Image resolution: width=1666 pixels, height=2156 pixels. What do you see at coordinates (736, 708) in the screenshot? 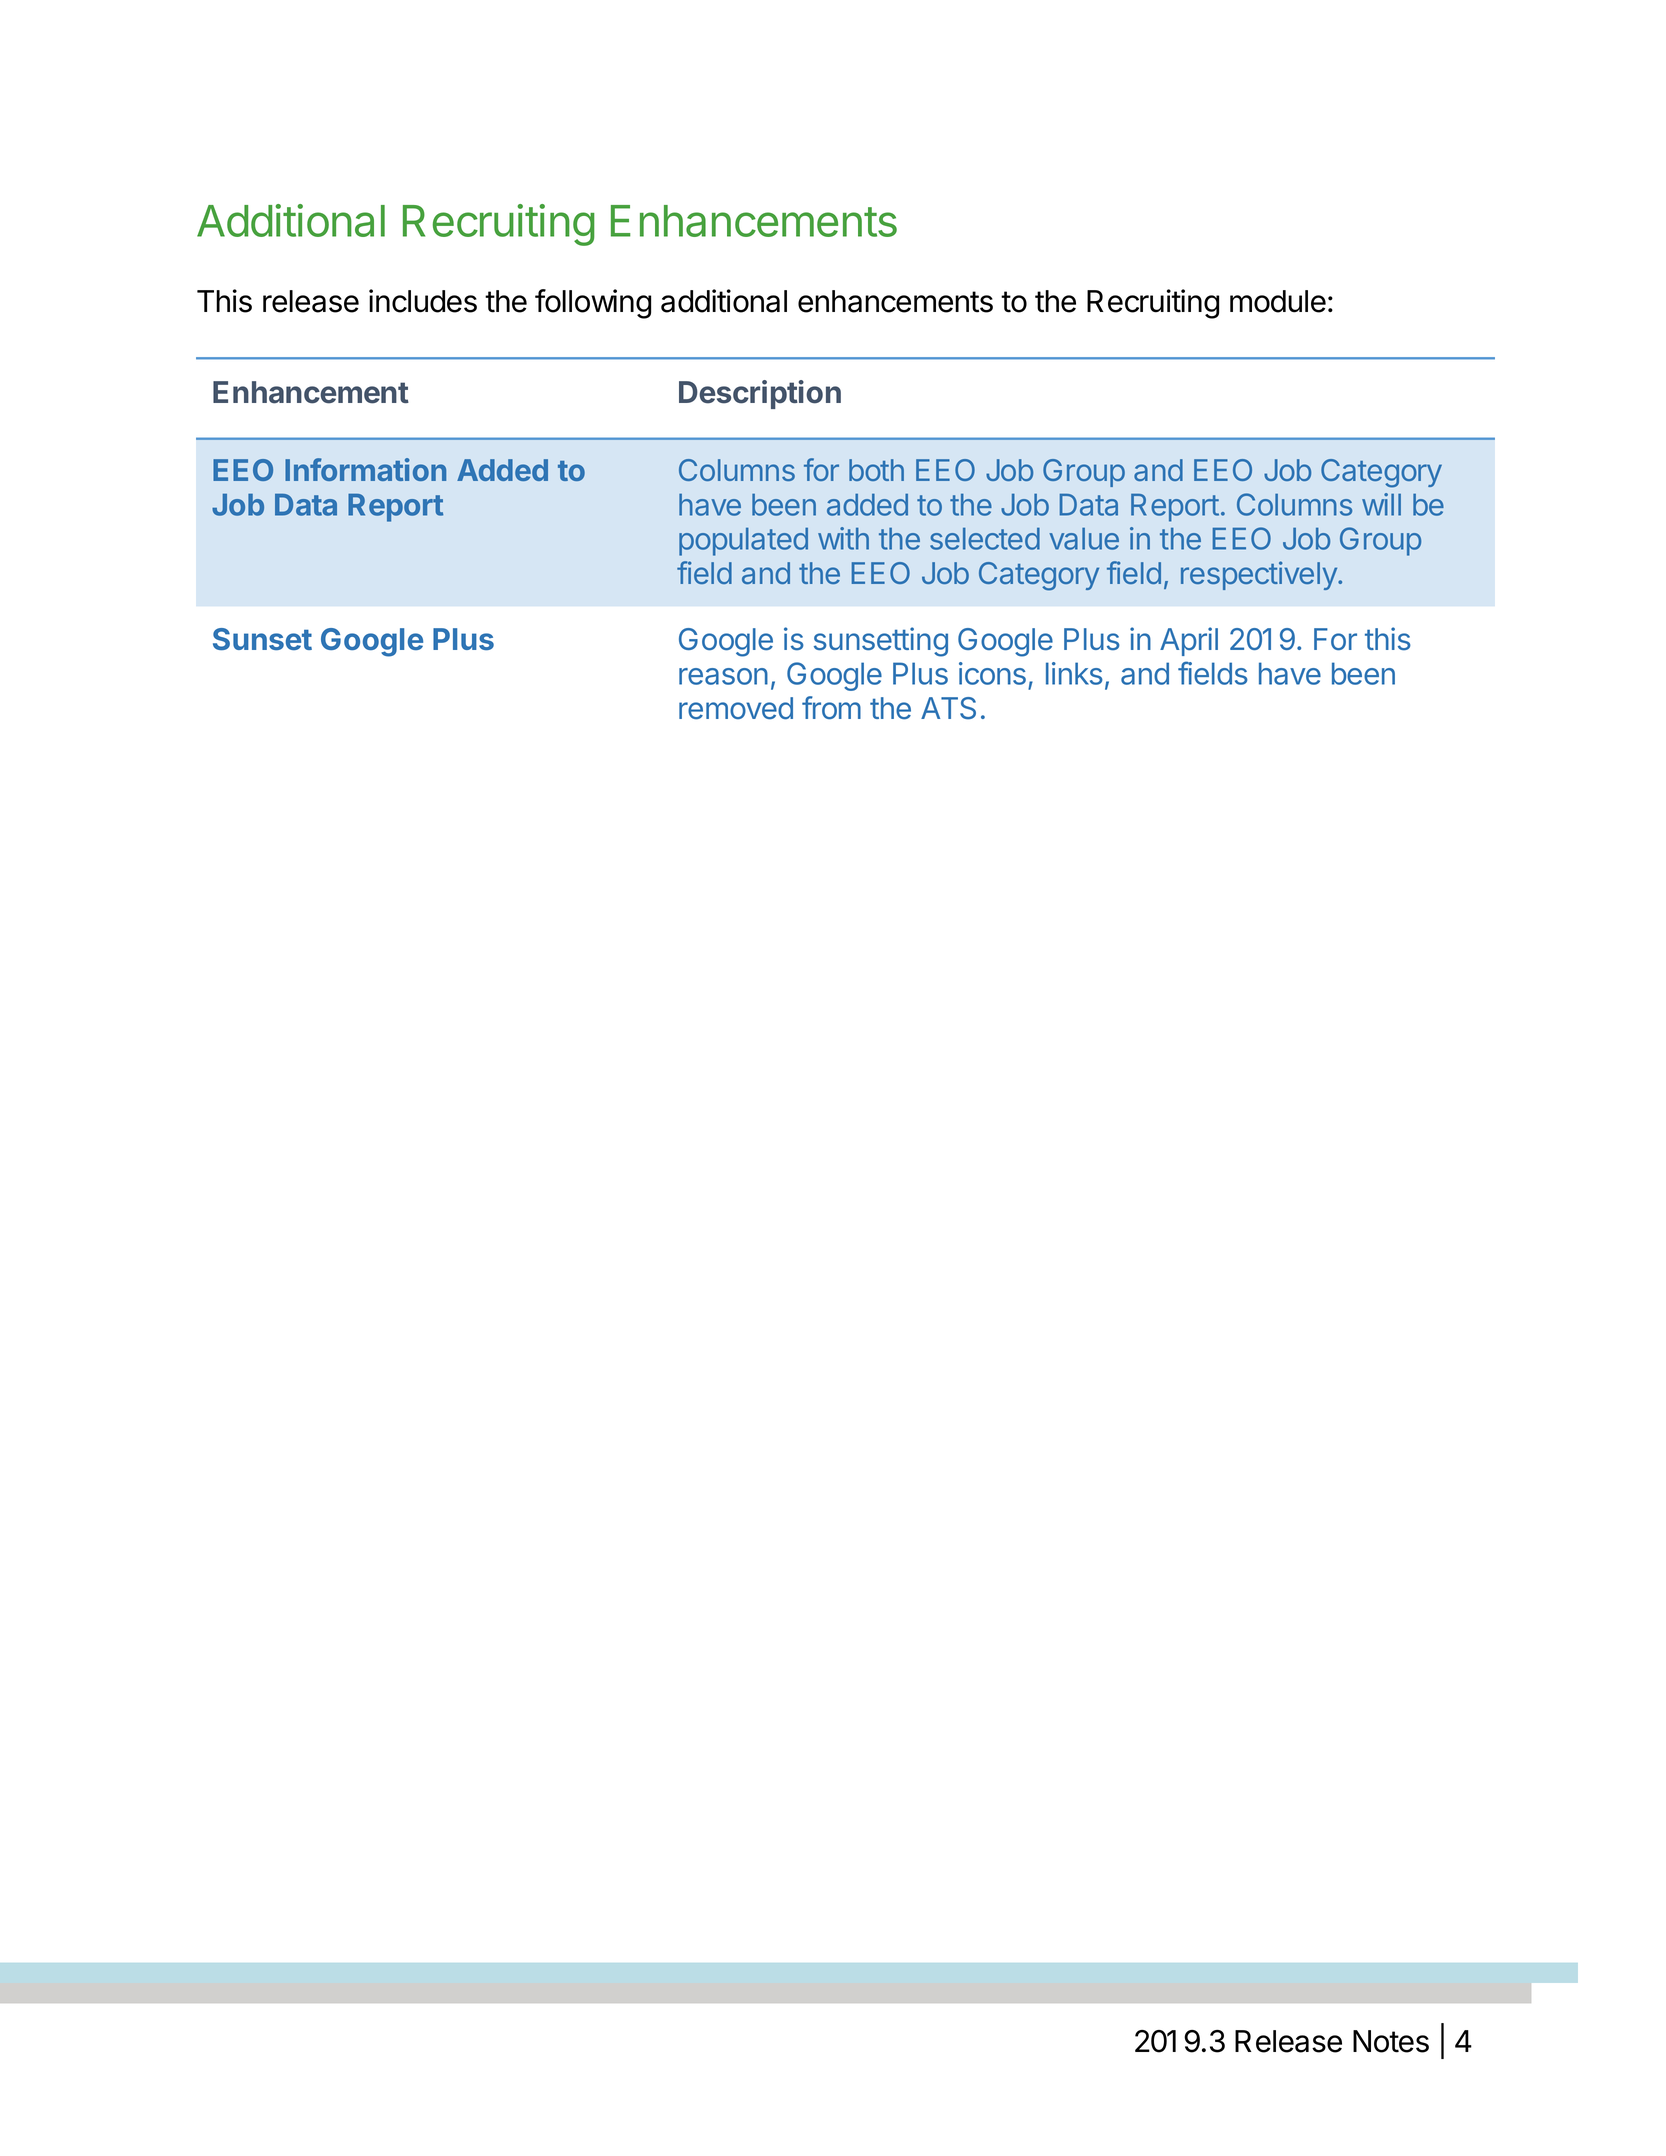
I see `removed` at bounding box center [736, 708].
